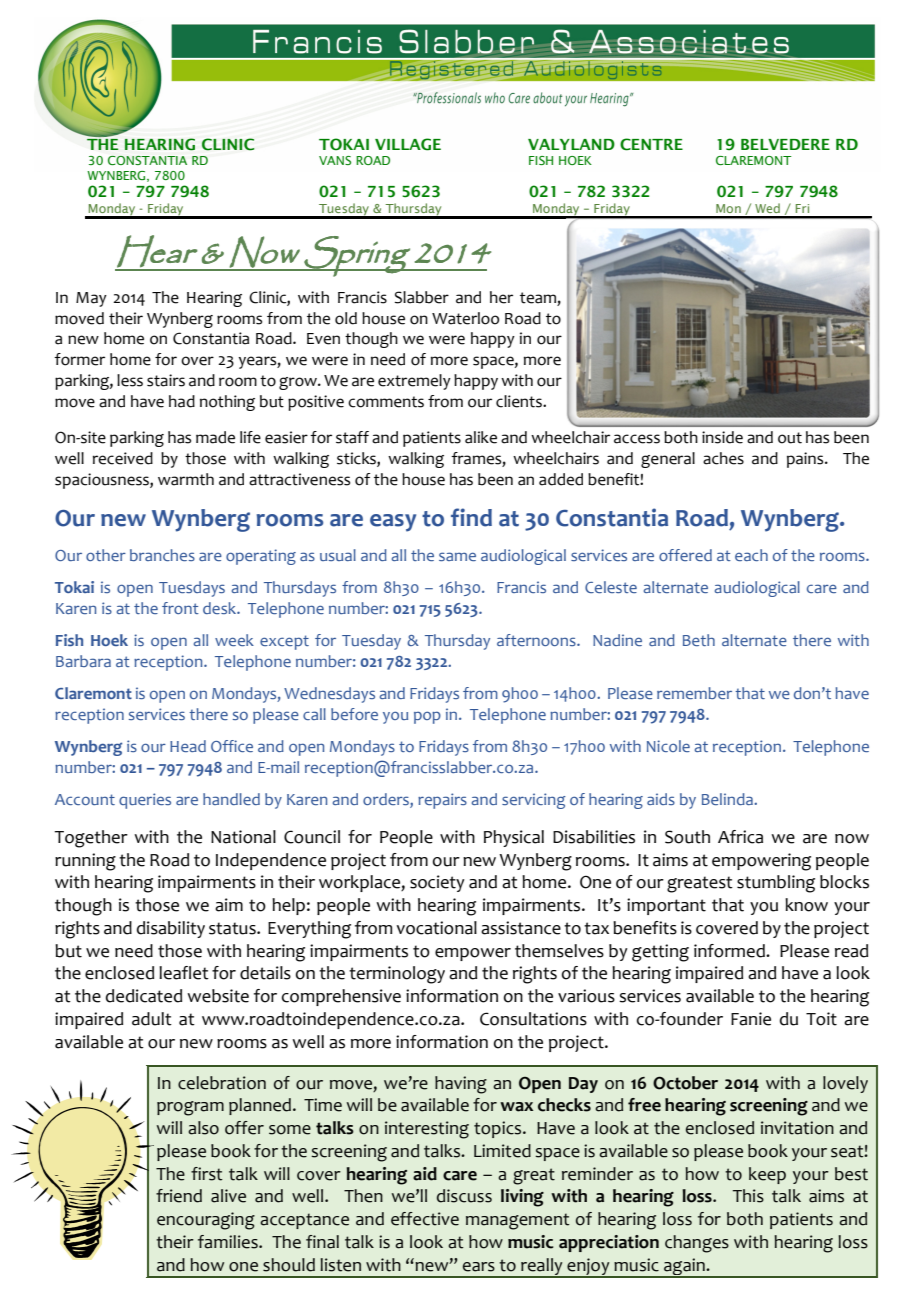 The width and height of the page is (924, 1308). Describe the element at coordinates (751, 555) in the page. I see `each` at that location.
